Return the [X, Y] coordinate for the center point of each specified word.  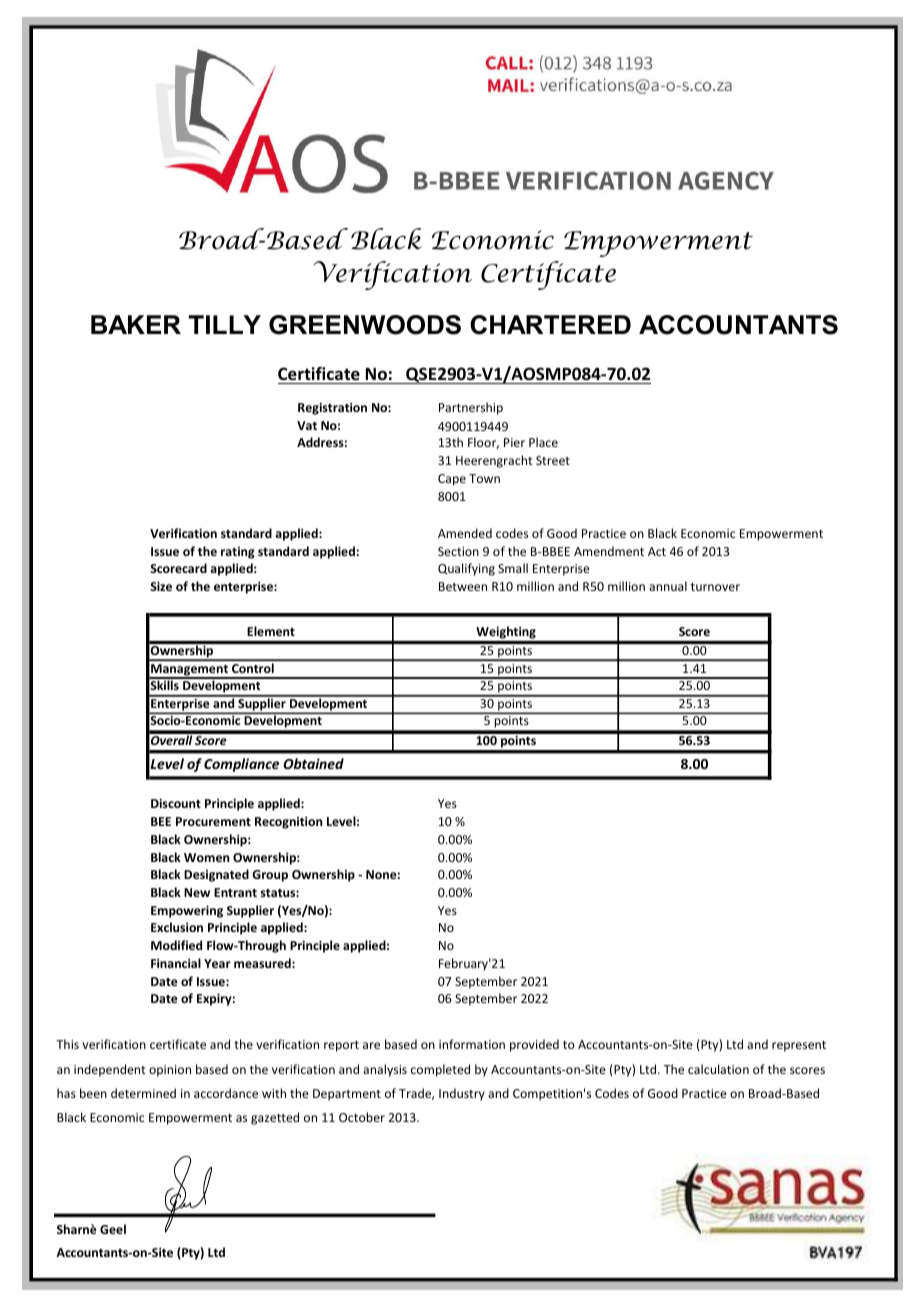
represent [799, 1046]
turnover [715, 587]
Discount [176, 803]
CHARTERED [550, 325]
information [472, 1044]
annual [668, 586]
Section [458, 551]
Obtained [313, 763]
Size [161, 586]
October [362, 1117]
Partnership [471, 408]
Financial [176, 963]
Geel [113, 1229]
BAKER [136, 324]
